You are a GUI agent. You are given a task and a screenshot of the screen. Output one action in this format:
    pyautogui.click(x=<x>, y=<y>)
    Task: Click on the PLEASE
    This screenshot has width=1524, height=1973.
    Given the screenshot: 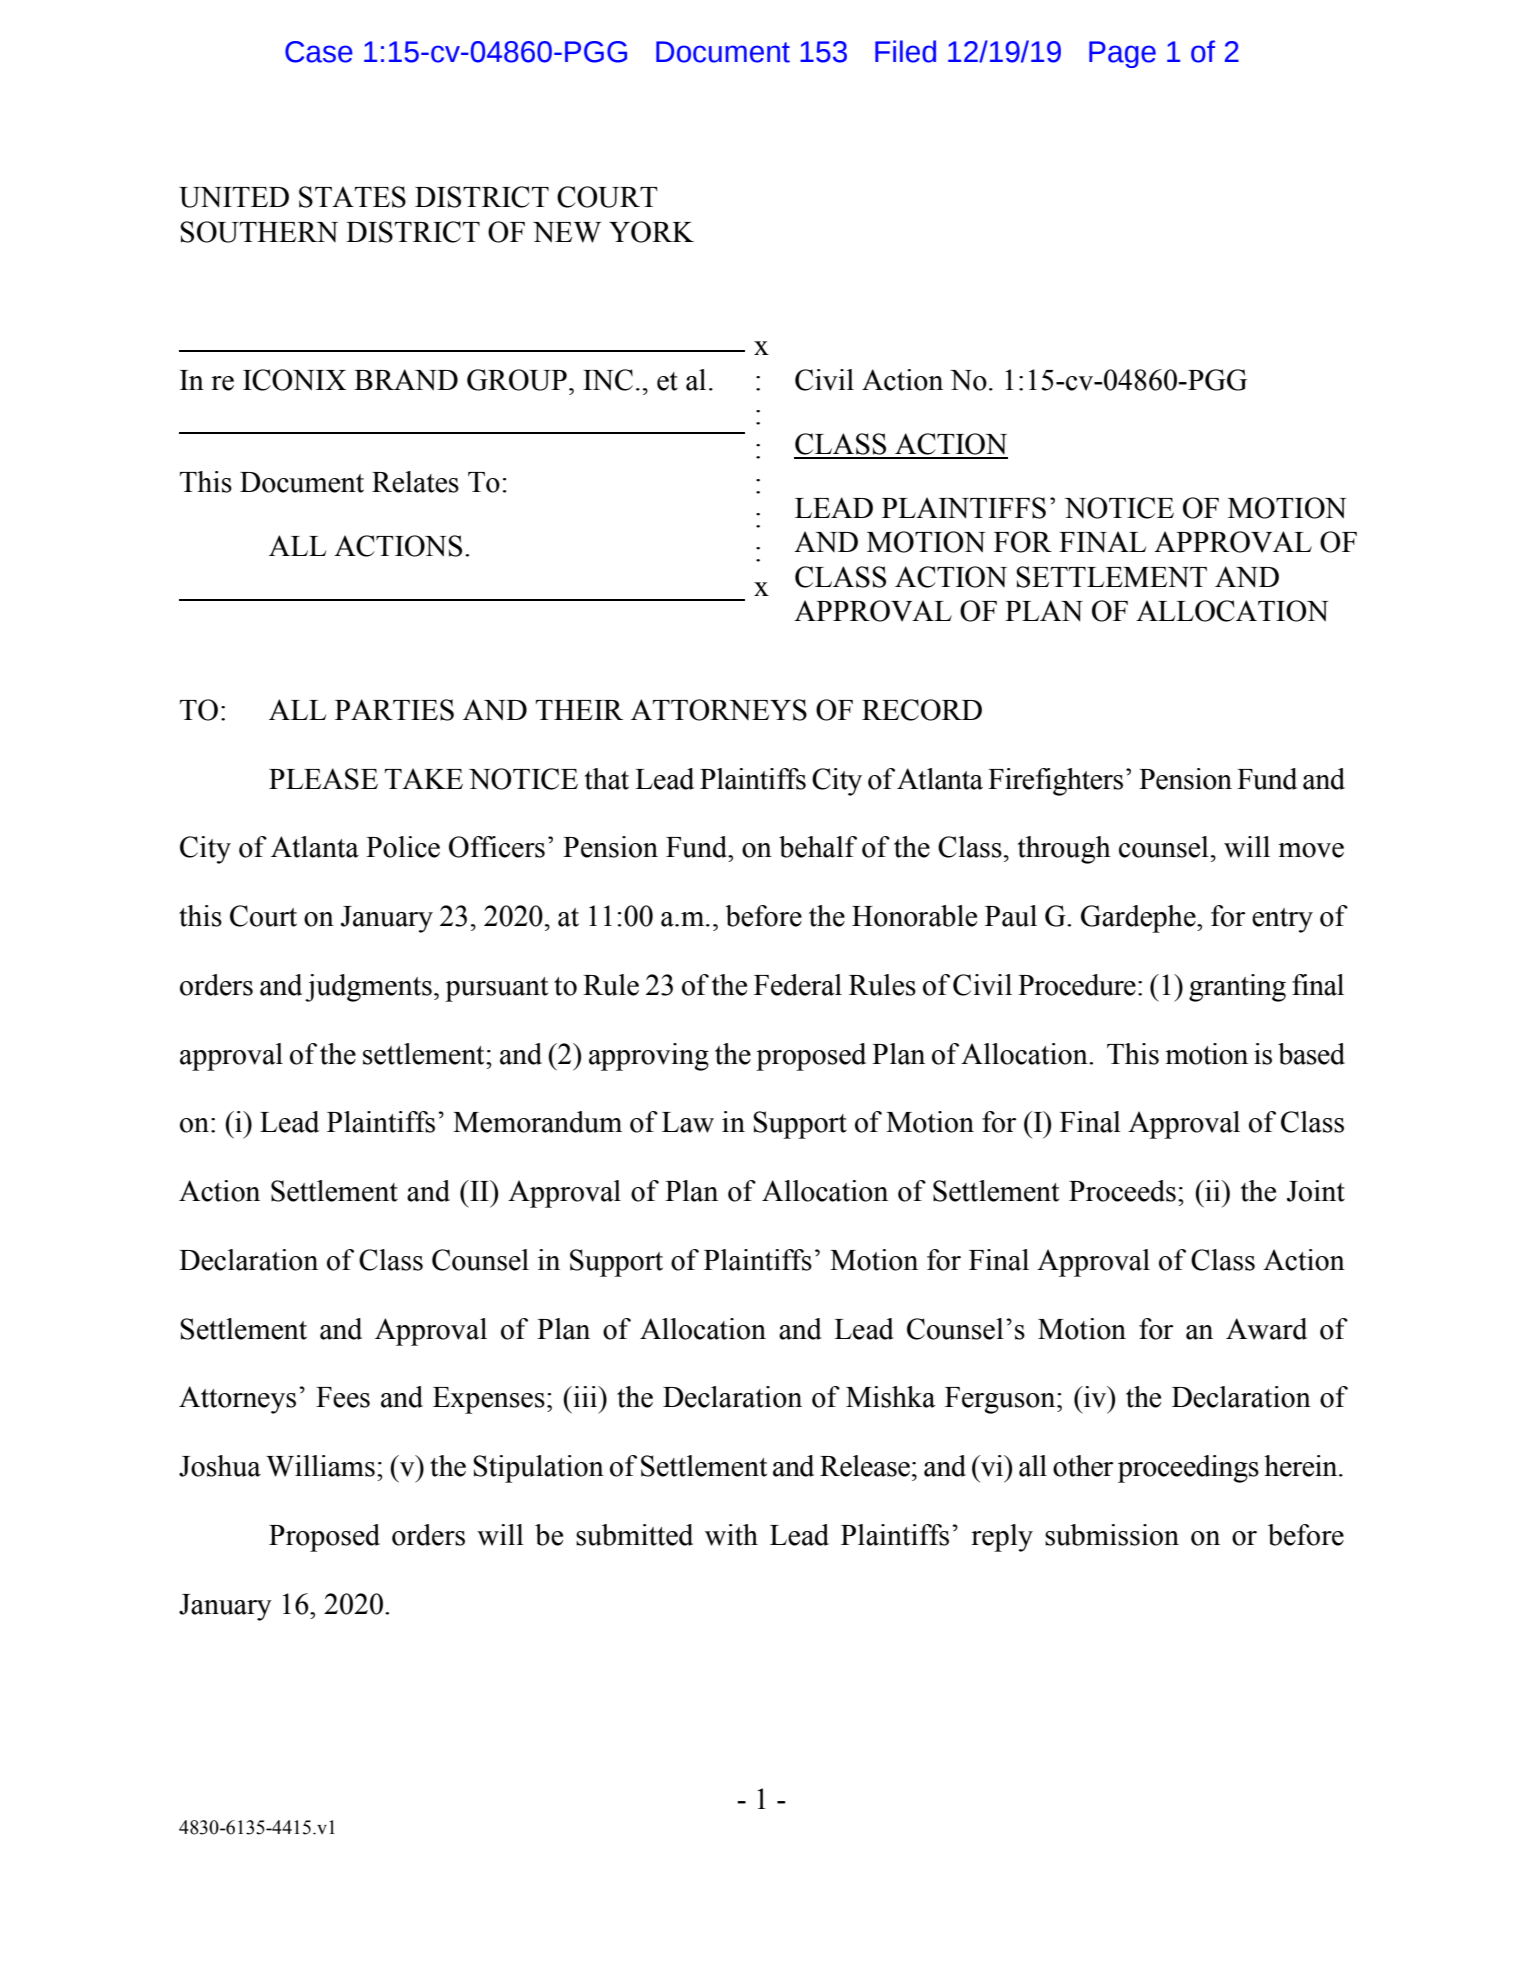 What is the action you would take?
    pyautogui.click(x=323, y=779)
